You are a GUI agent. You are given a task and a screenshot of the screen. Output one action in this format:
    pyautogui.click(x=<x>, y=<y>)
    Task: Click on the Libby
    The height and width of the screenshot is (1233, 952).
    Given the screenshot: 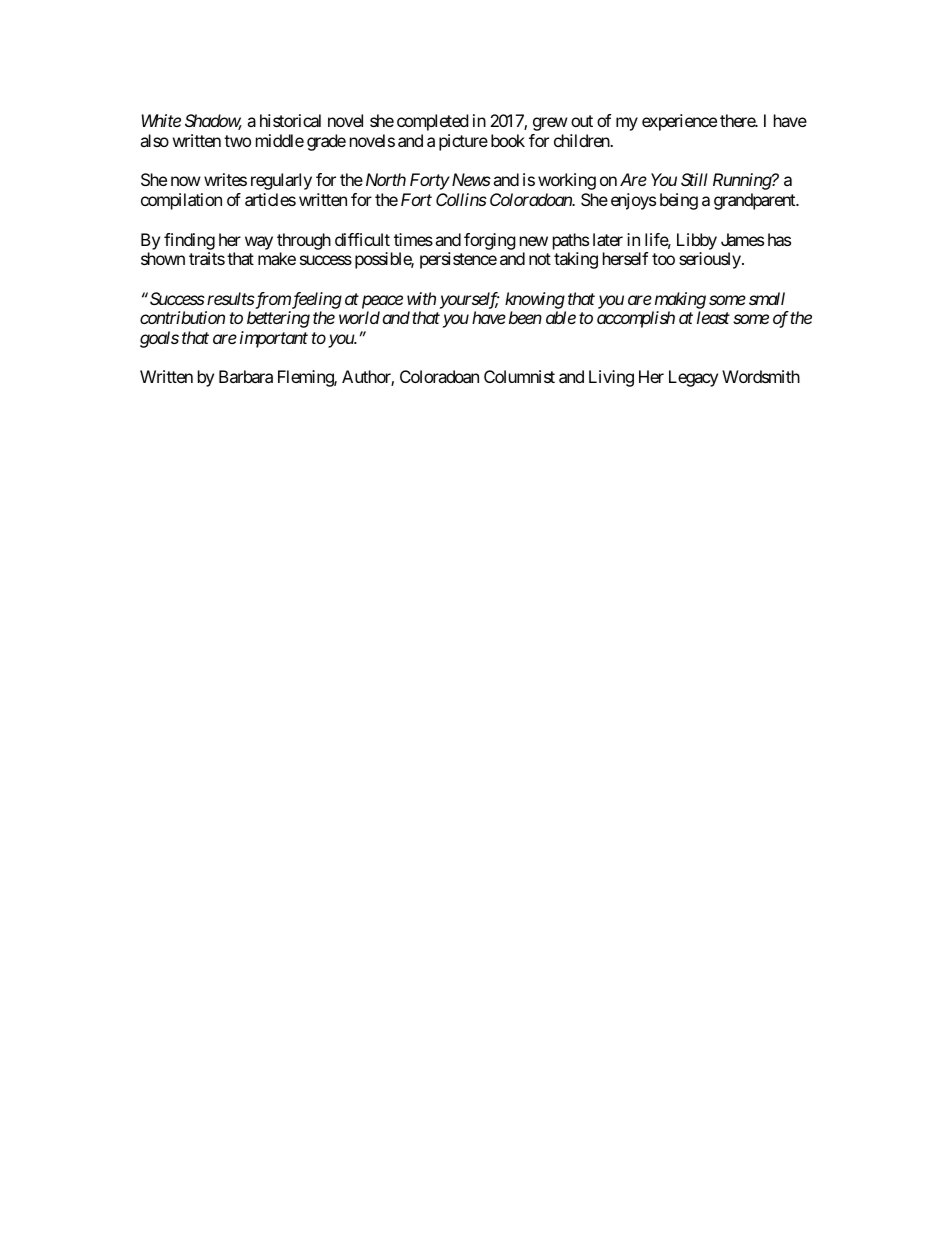 What is the action you would take?
    pyautogui.click(x=697, y=241)
